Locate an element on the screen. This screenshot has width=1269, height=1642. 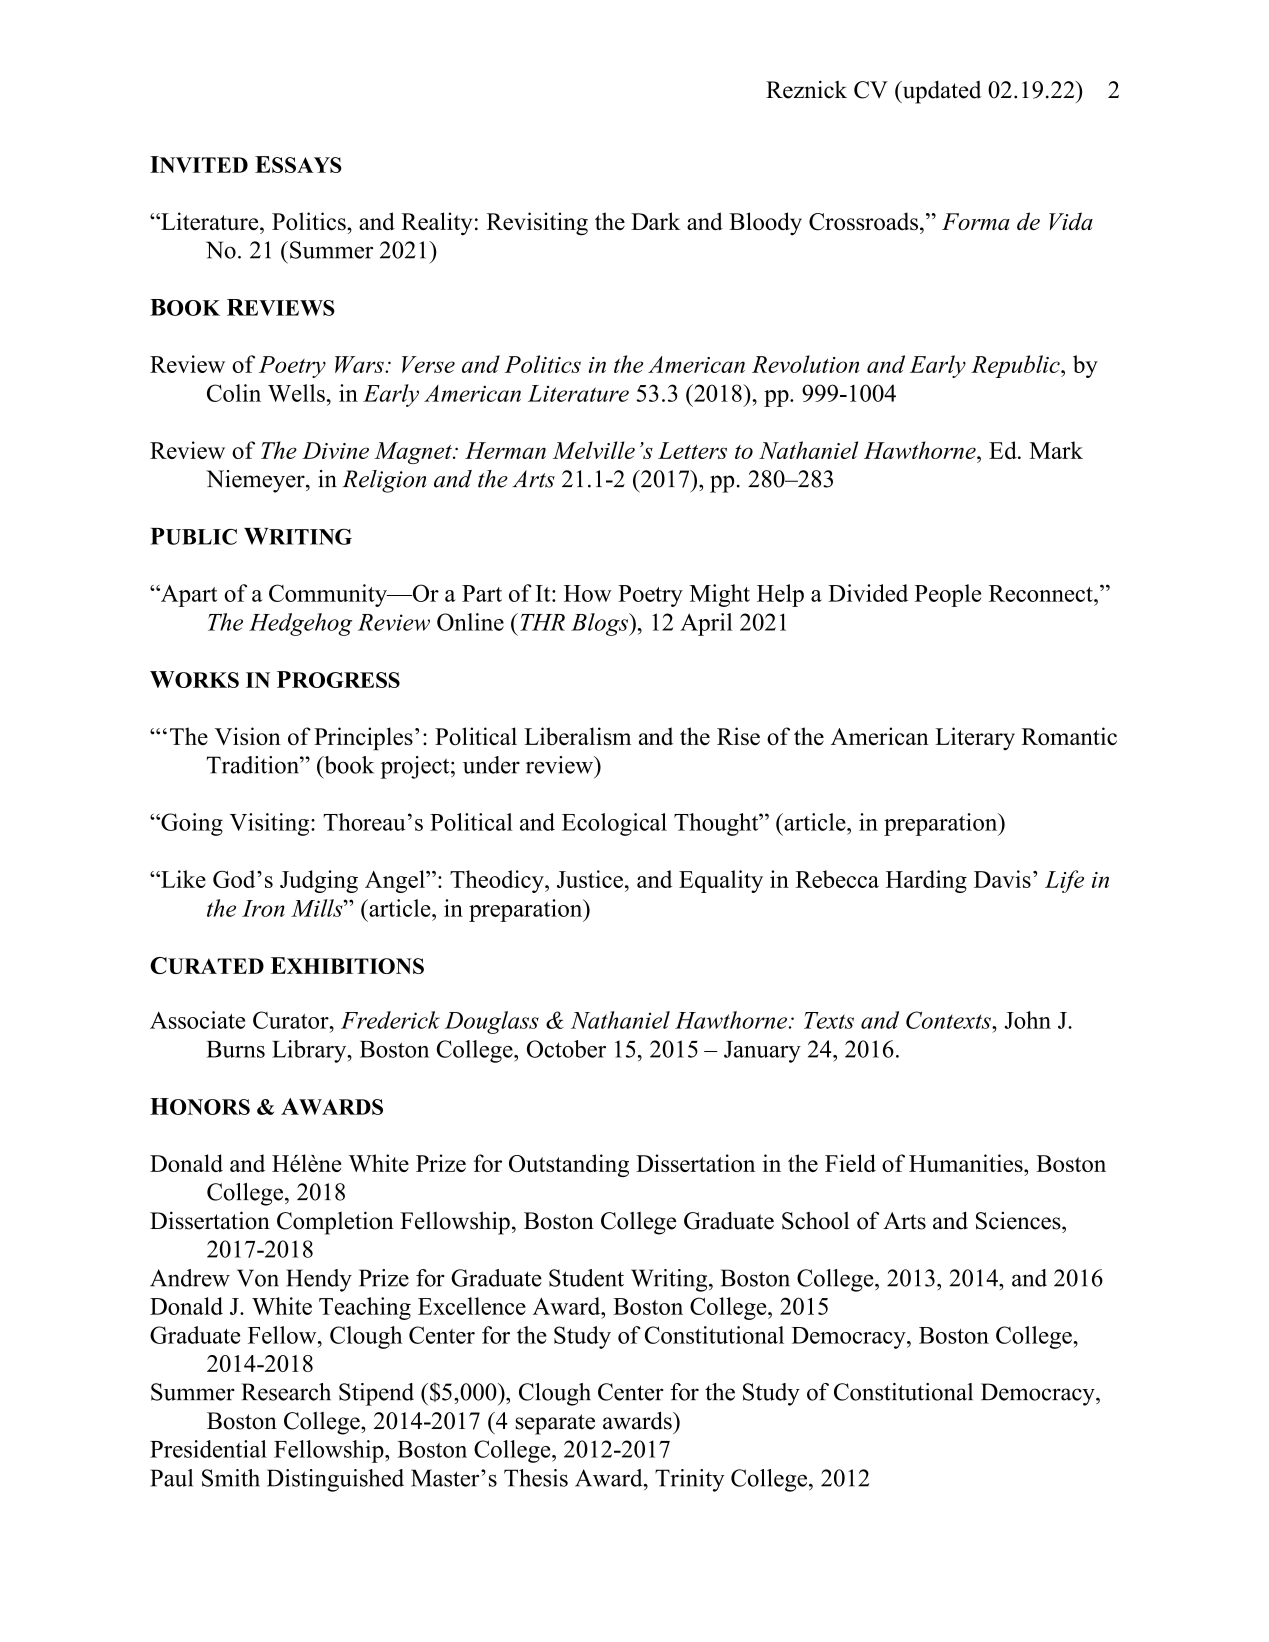
Divine is located at coordinates (335, 450).
